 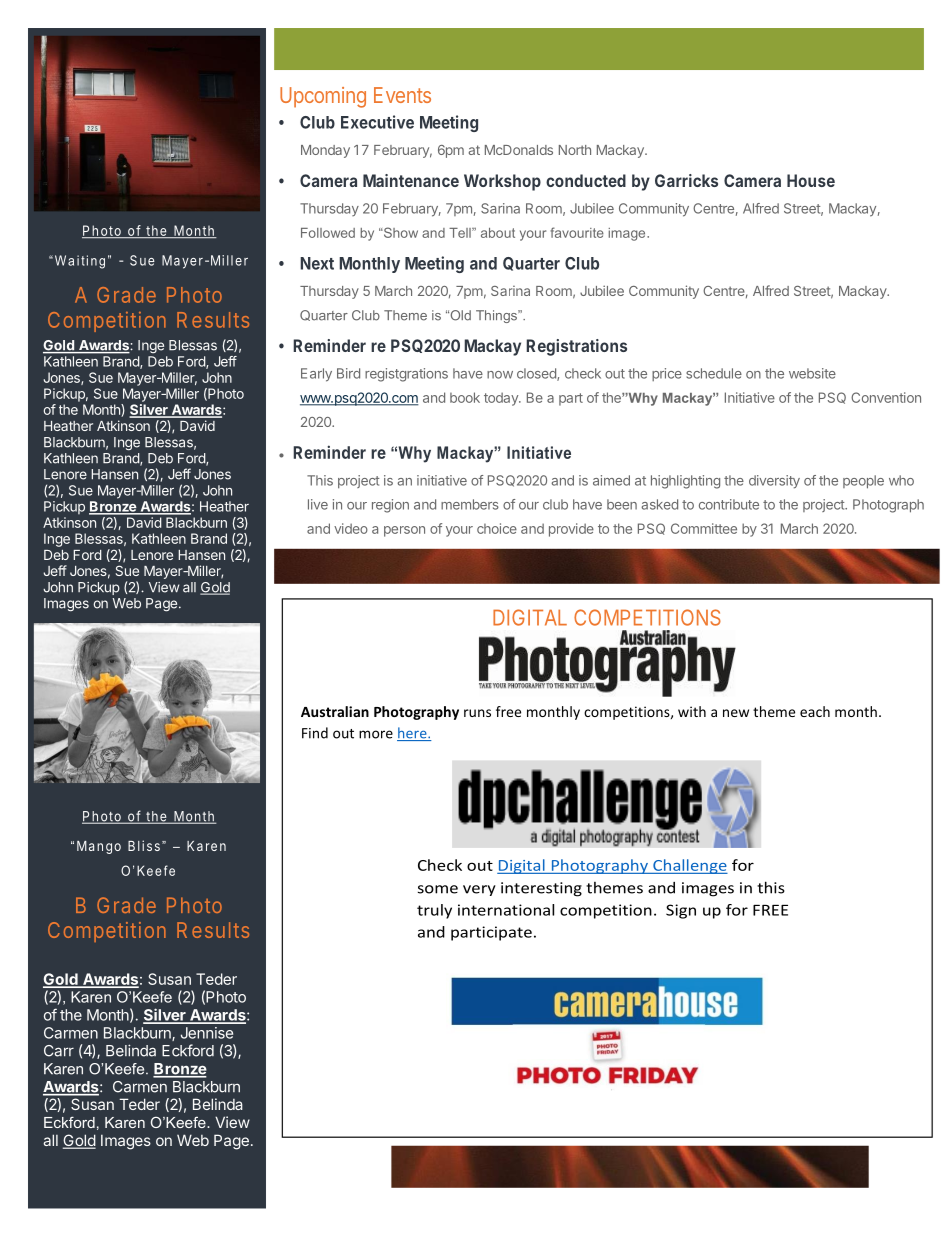 What do you see at coordinates (315, 733) in the screenshot?
I see `Find` at bounding box center [315, 733].
